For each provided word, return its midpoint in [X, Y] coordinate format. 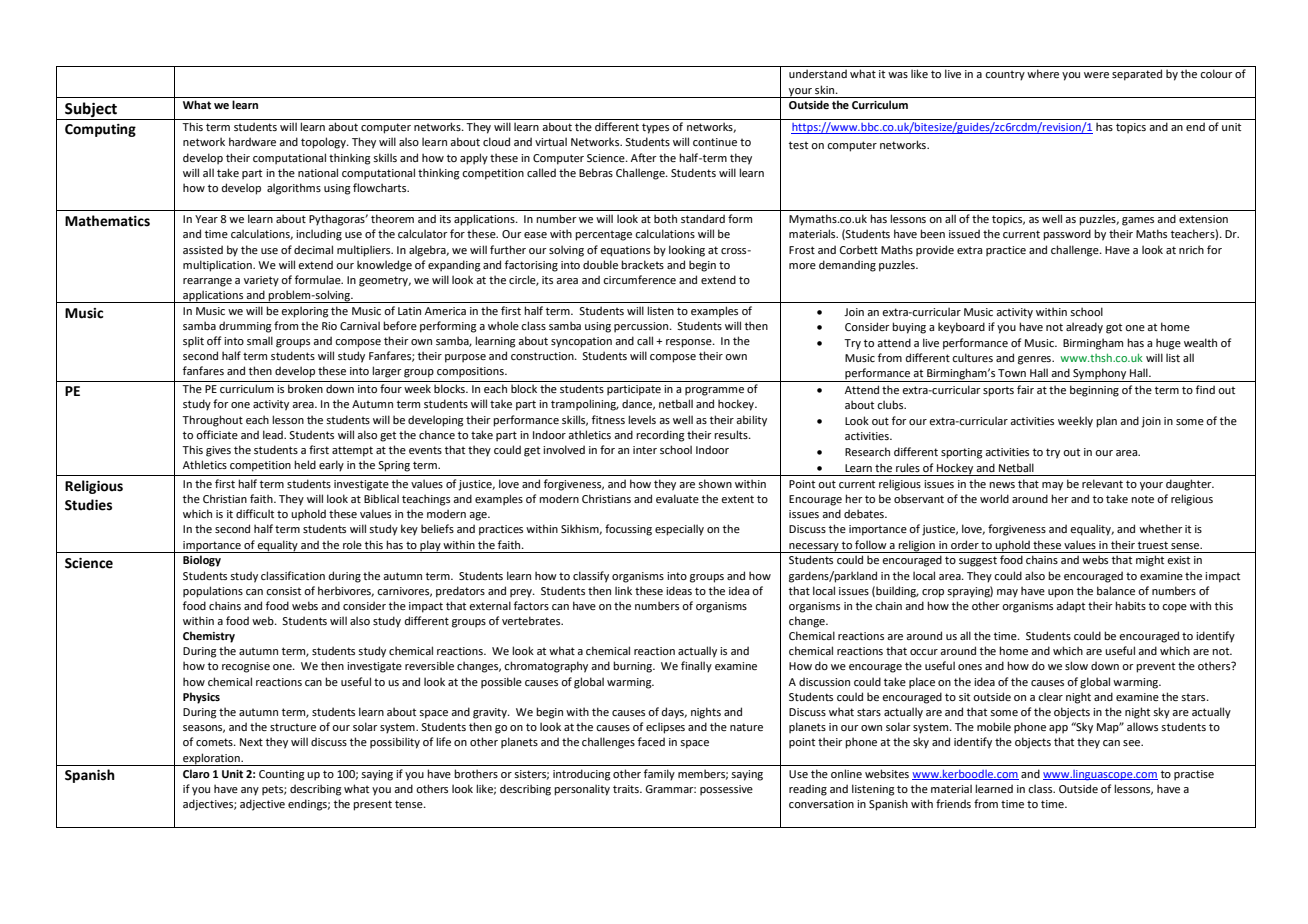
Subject [91, 111]
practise [1194, 775]
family [659, 775]
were [1096, 75]
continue [715, 142]
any [250, 791]
